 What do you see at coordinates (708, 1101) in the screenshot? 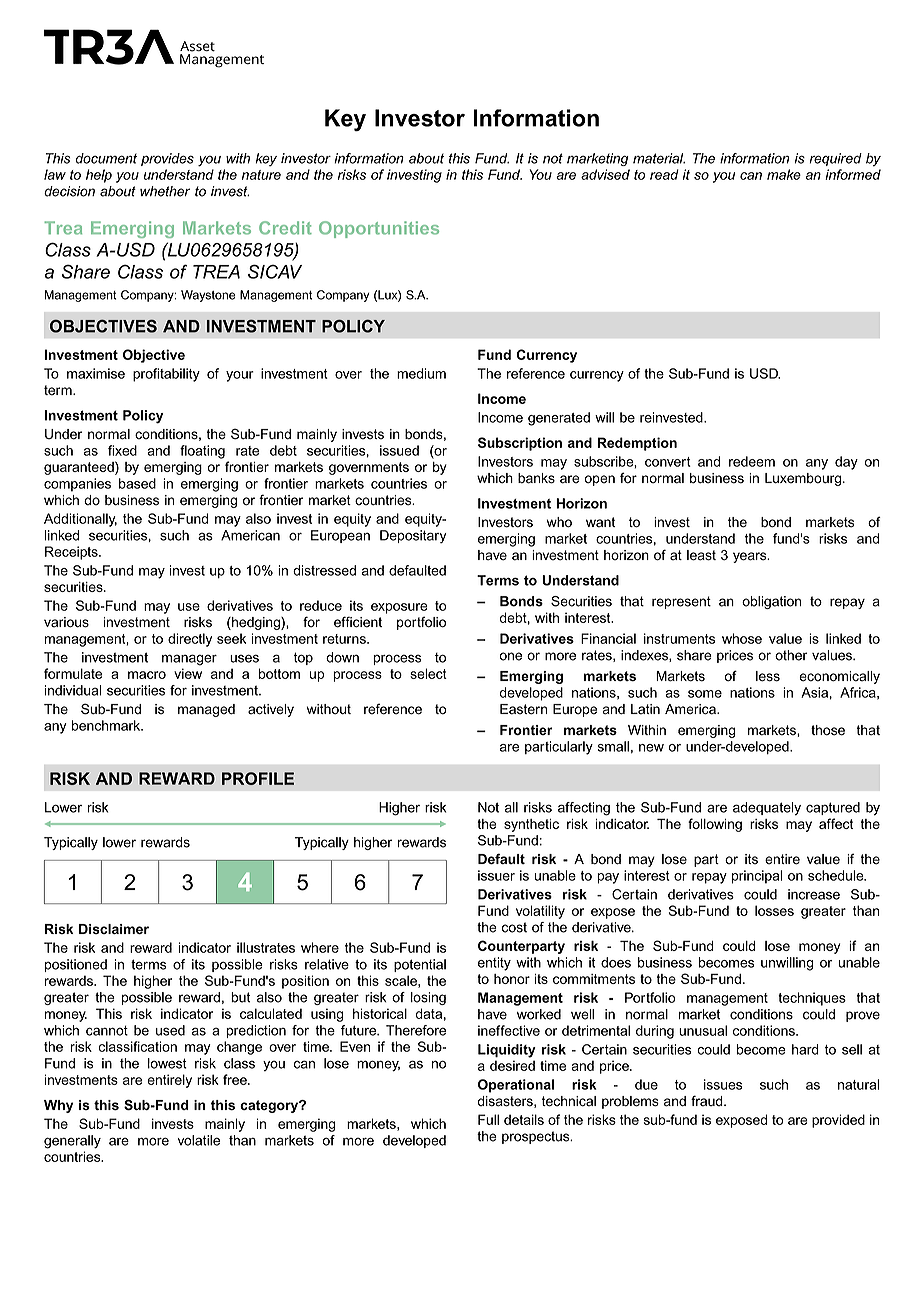
I see `fraud` at bounding box center [708, 1101].
